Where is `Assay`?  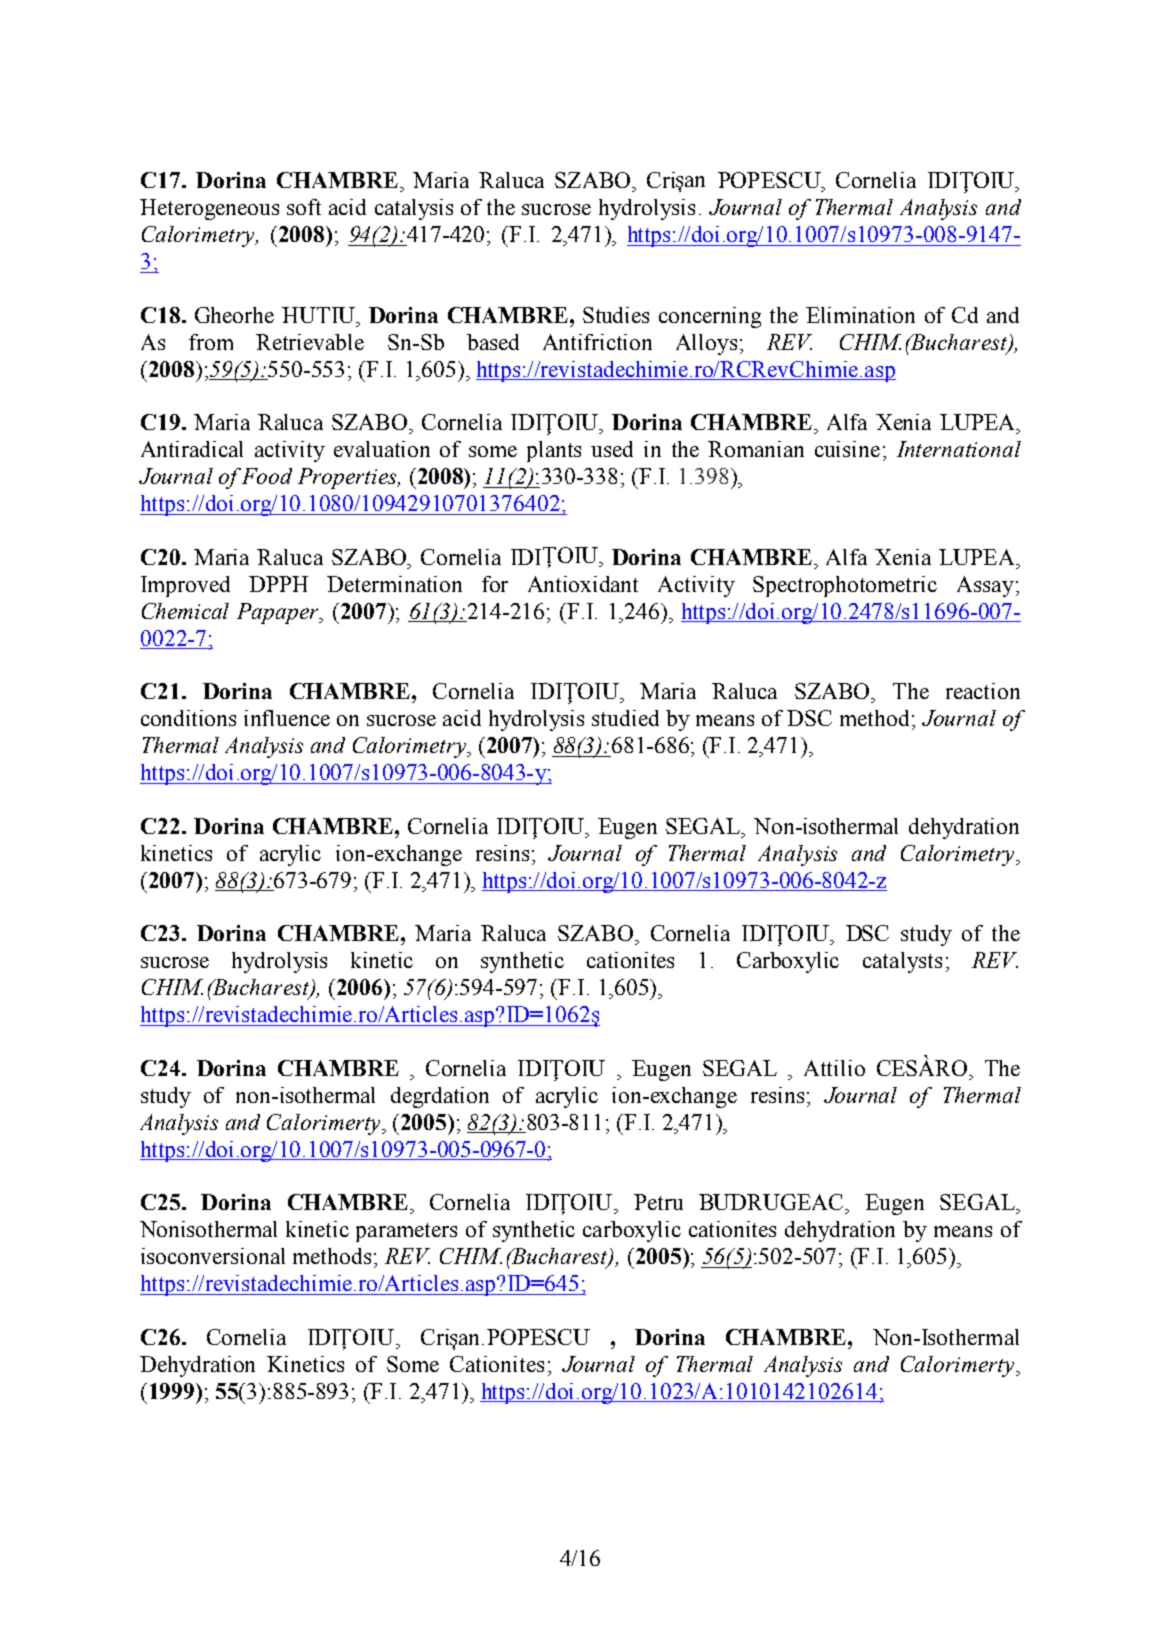
Assay is located at coordinates (985, 586).
